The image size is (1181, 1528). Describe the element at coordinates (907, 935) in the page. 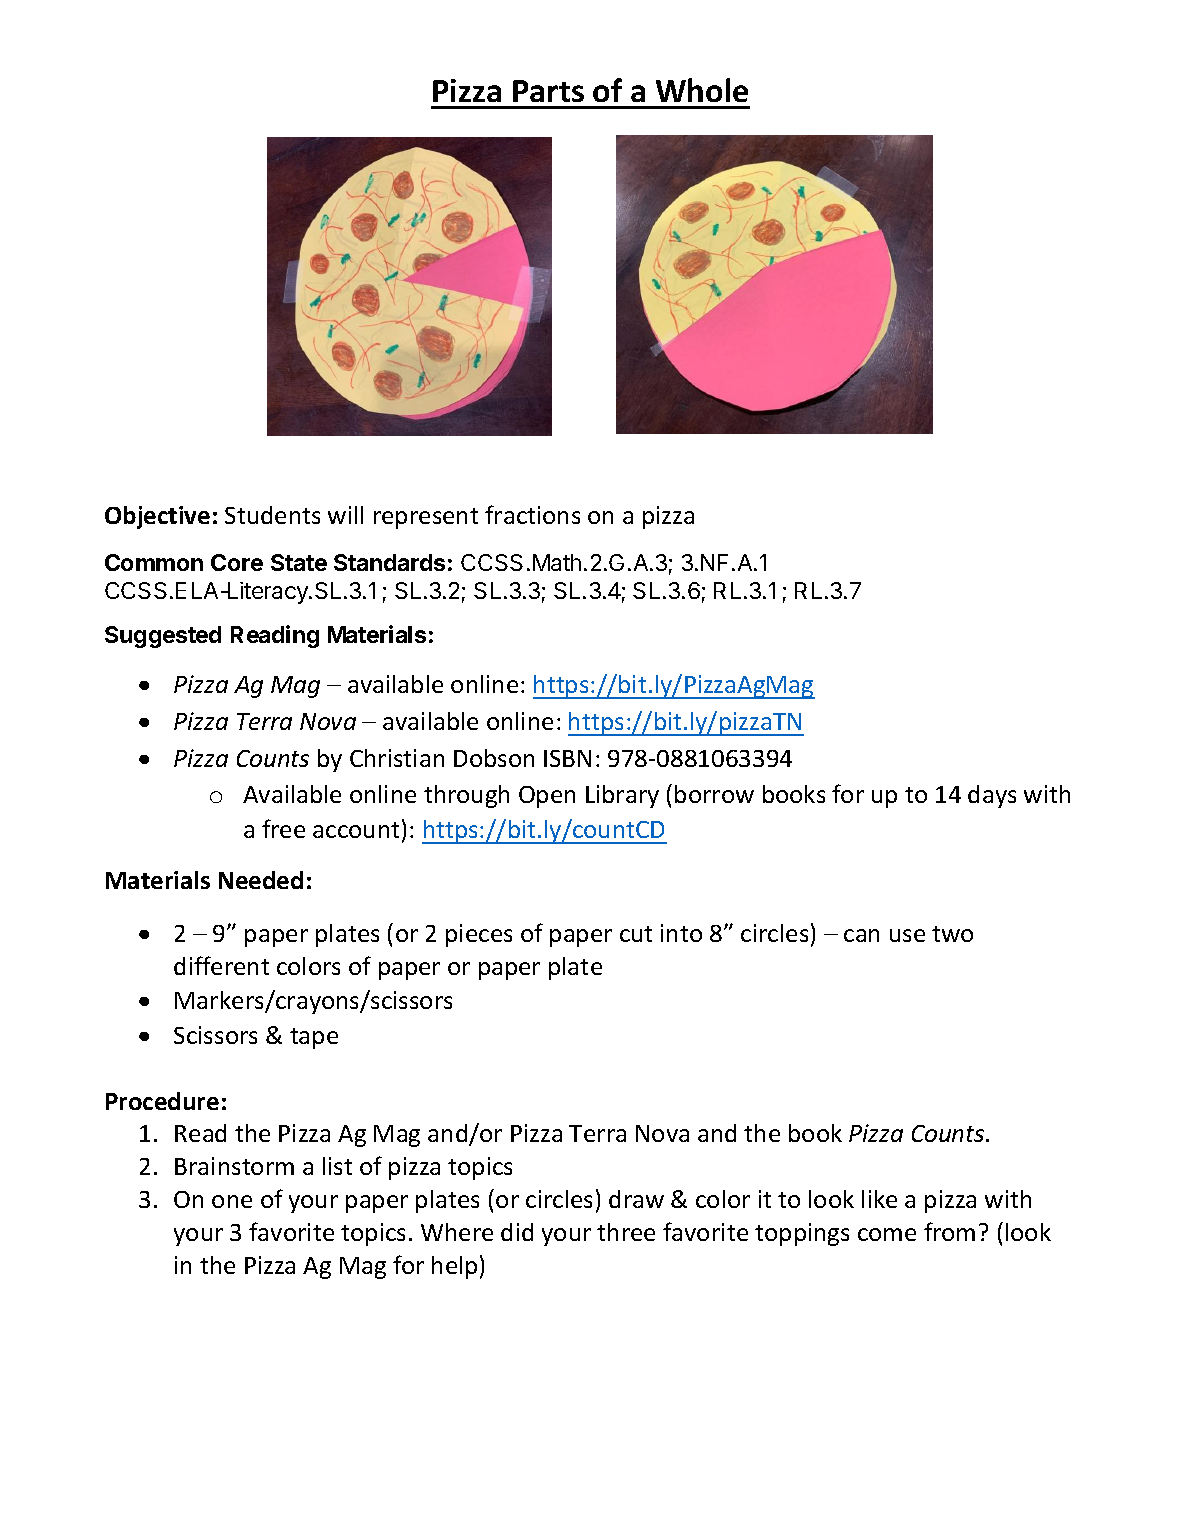

I see `use` at that location.
